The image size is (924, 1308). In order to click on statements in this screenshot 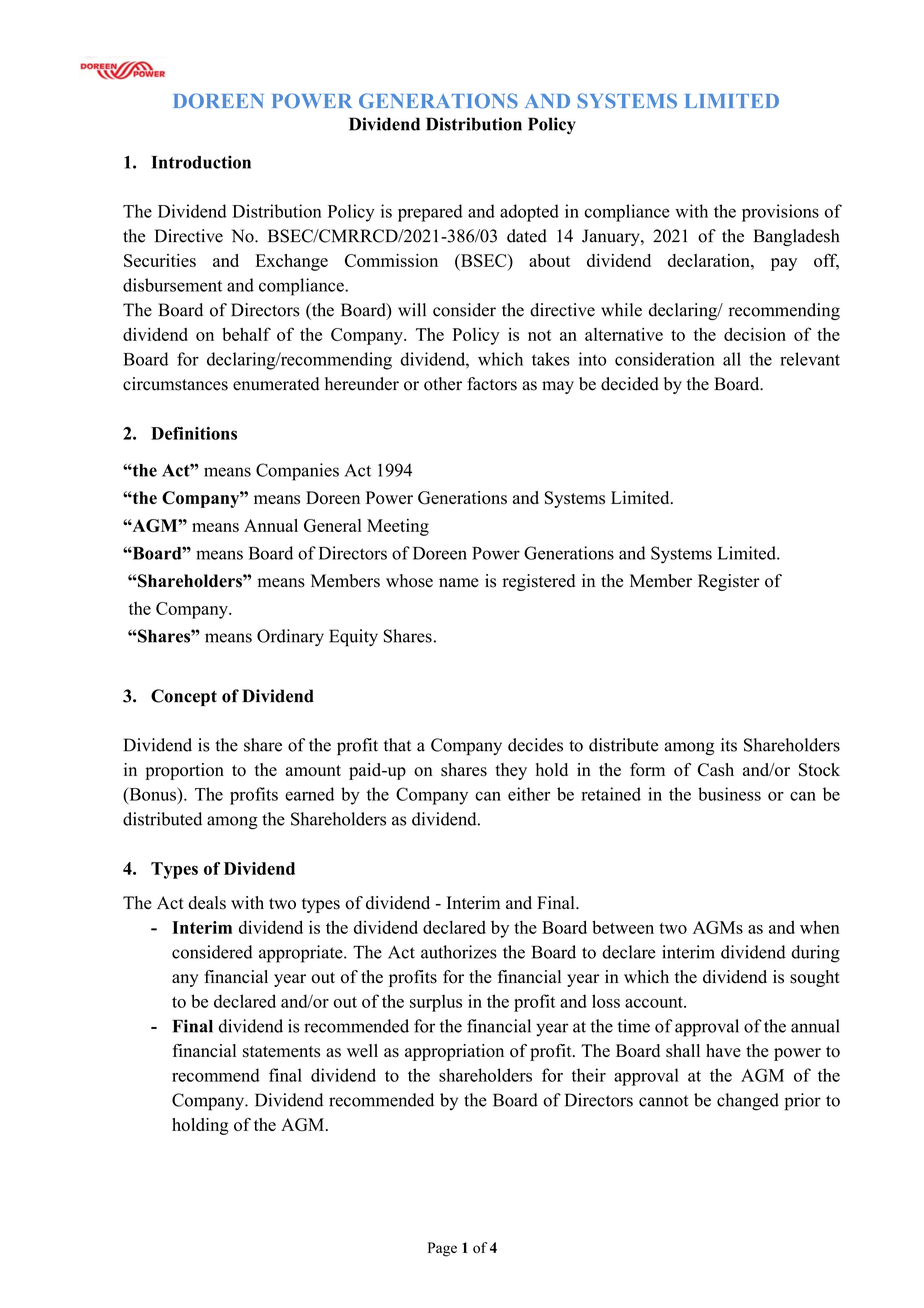, I will do `click(281, 1052)`.
